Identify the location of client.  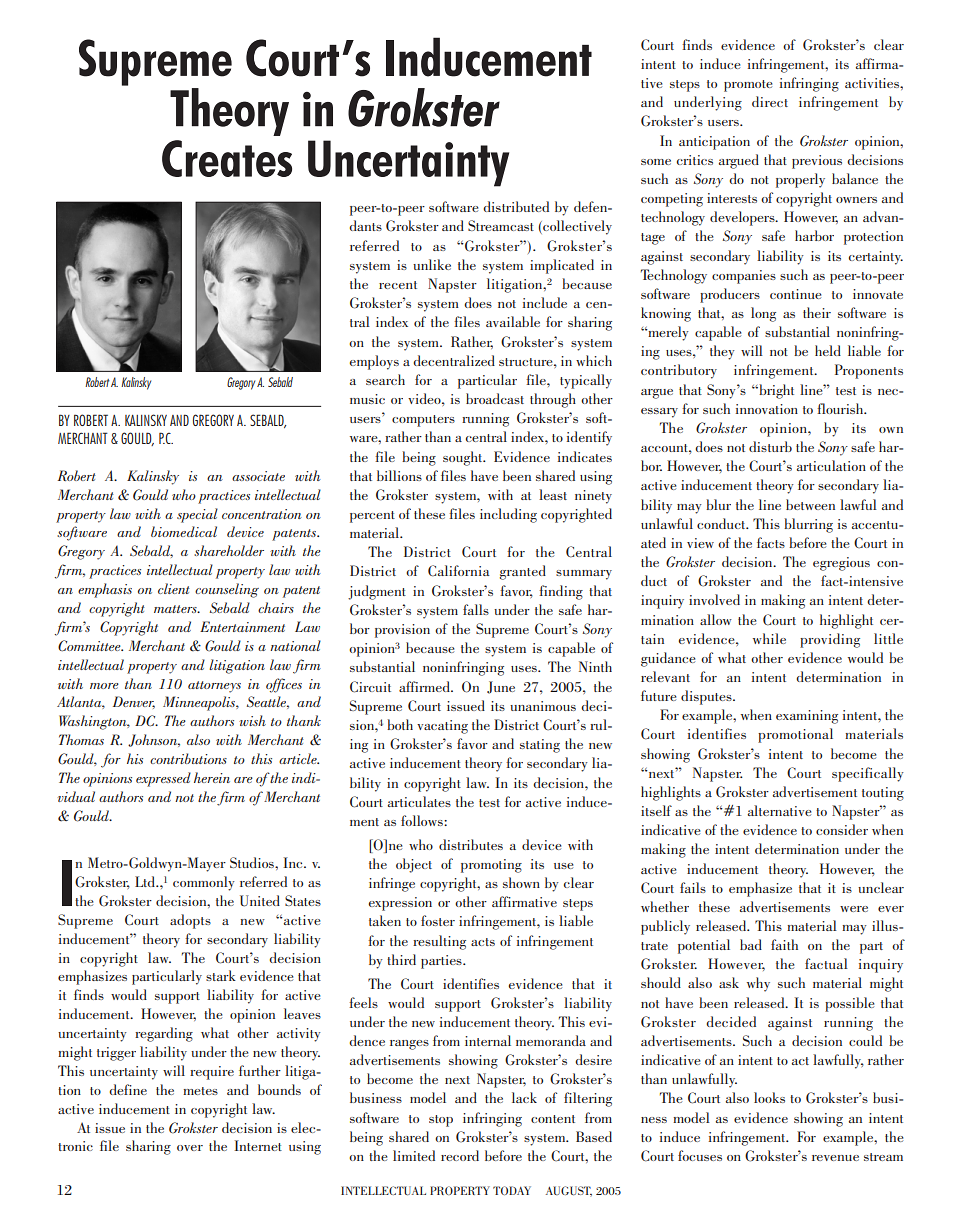
(174, 588).
